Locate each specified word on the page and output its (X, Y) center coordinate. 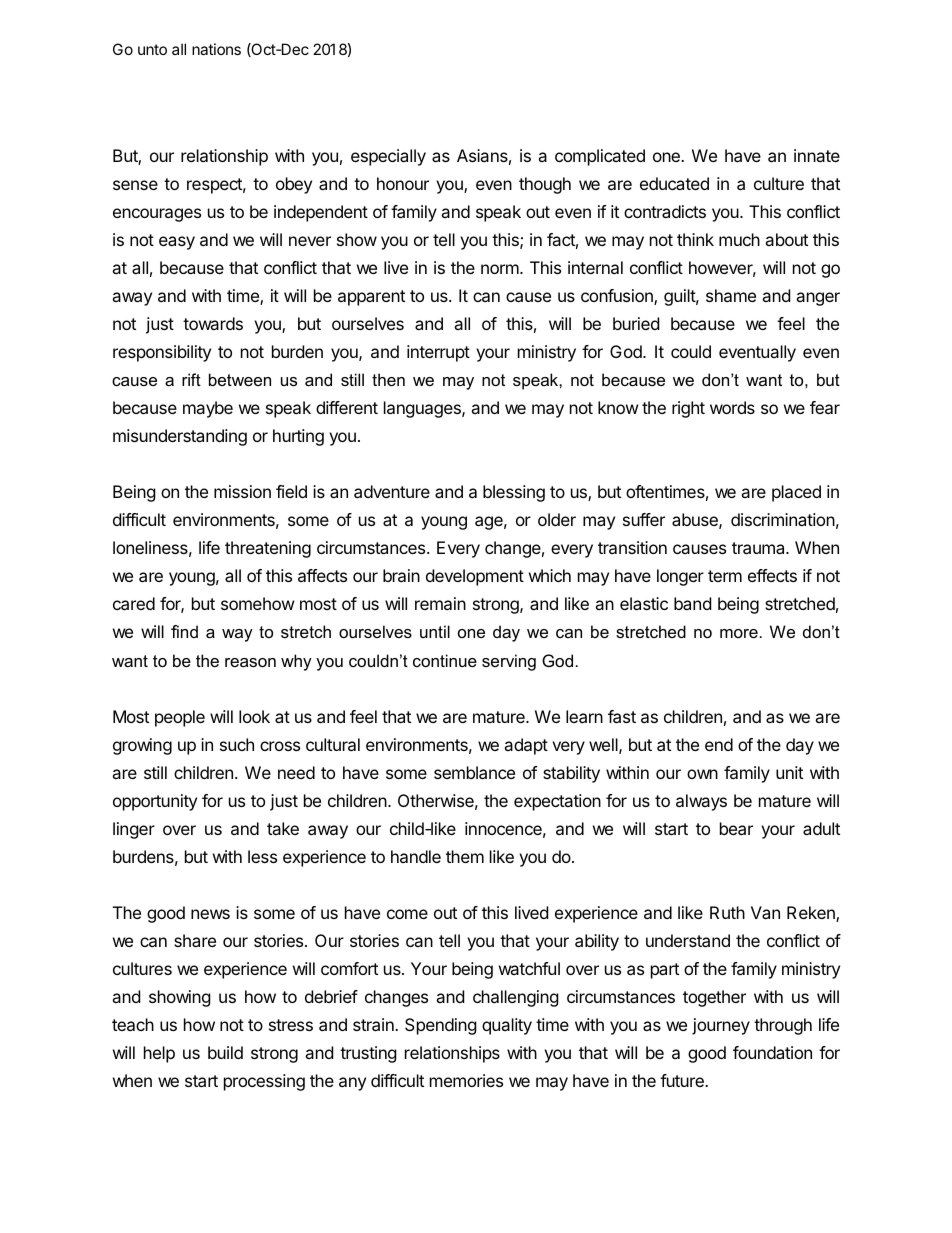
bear (736, 828)
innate (817, 155)
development (475, 577)
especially (388, 157)
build (225, 1052)
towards (213, 323)
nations (216, 49)
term (725, 576)
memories (466, 1080)
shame (731, 295)
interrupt (438, 353)
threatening (268, 549)
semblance (474, 772)
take (283, 828)
